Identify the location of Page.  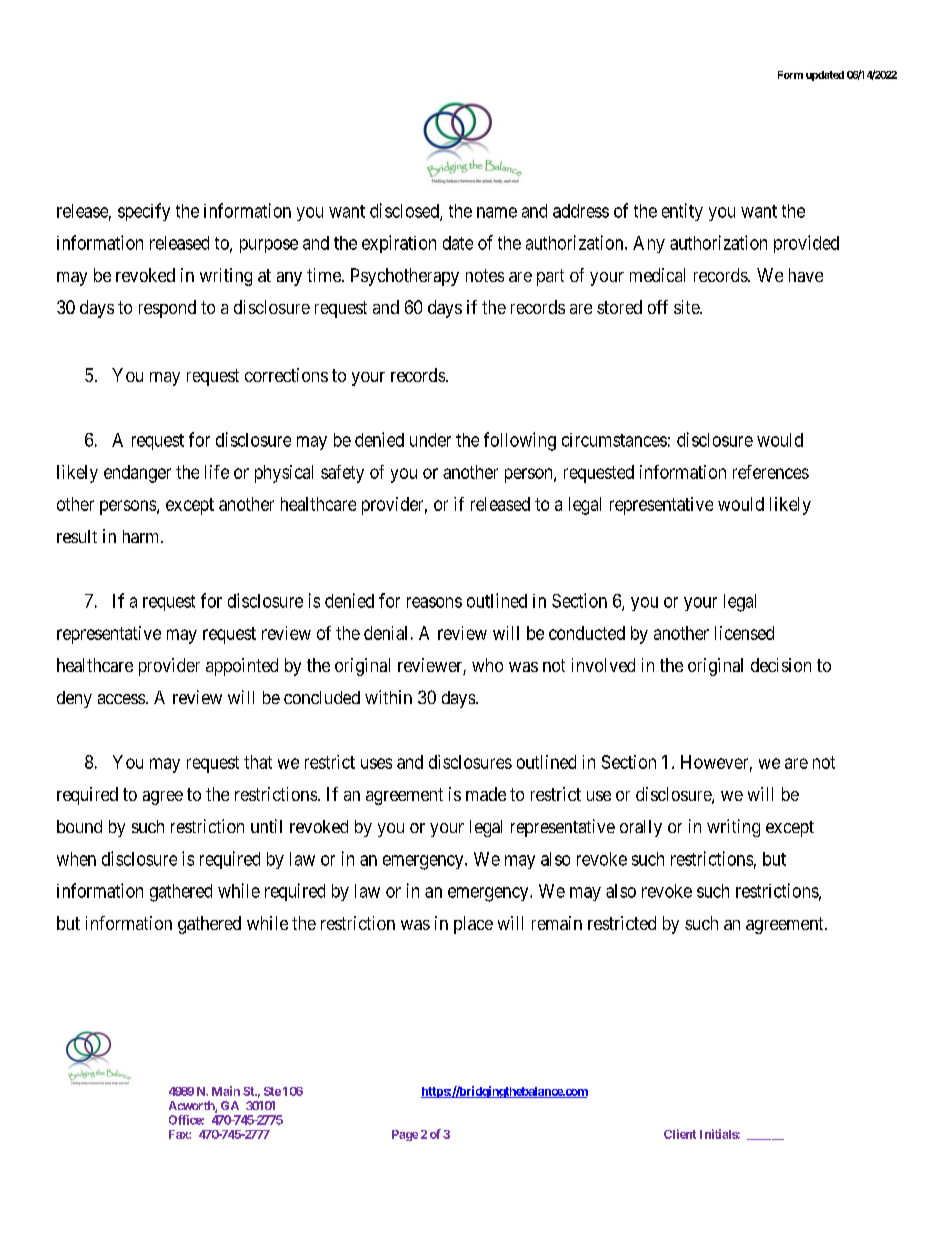
(405, 1135).
